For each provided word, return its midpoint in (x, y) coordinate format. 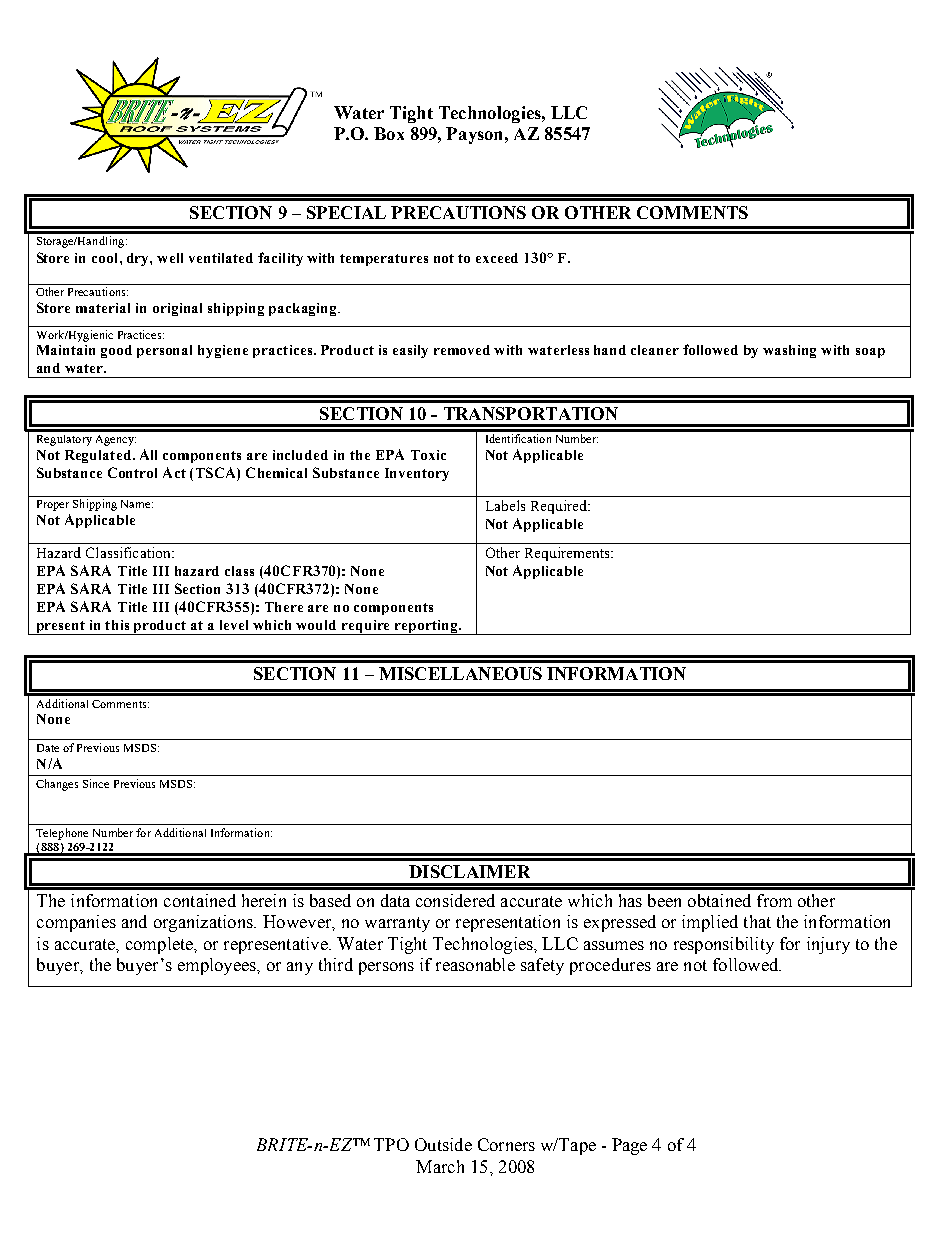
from (774, 900)
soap (870, 353)
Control (132, 472)
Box (389, 133)
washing (789, 351)
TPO (391, 1144)
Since (96, 783)
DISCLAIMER (469, 871)
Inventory (417, 474)
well (170, 258)
